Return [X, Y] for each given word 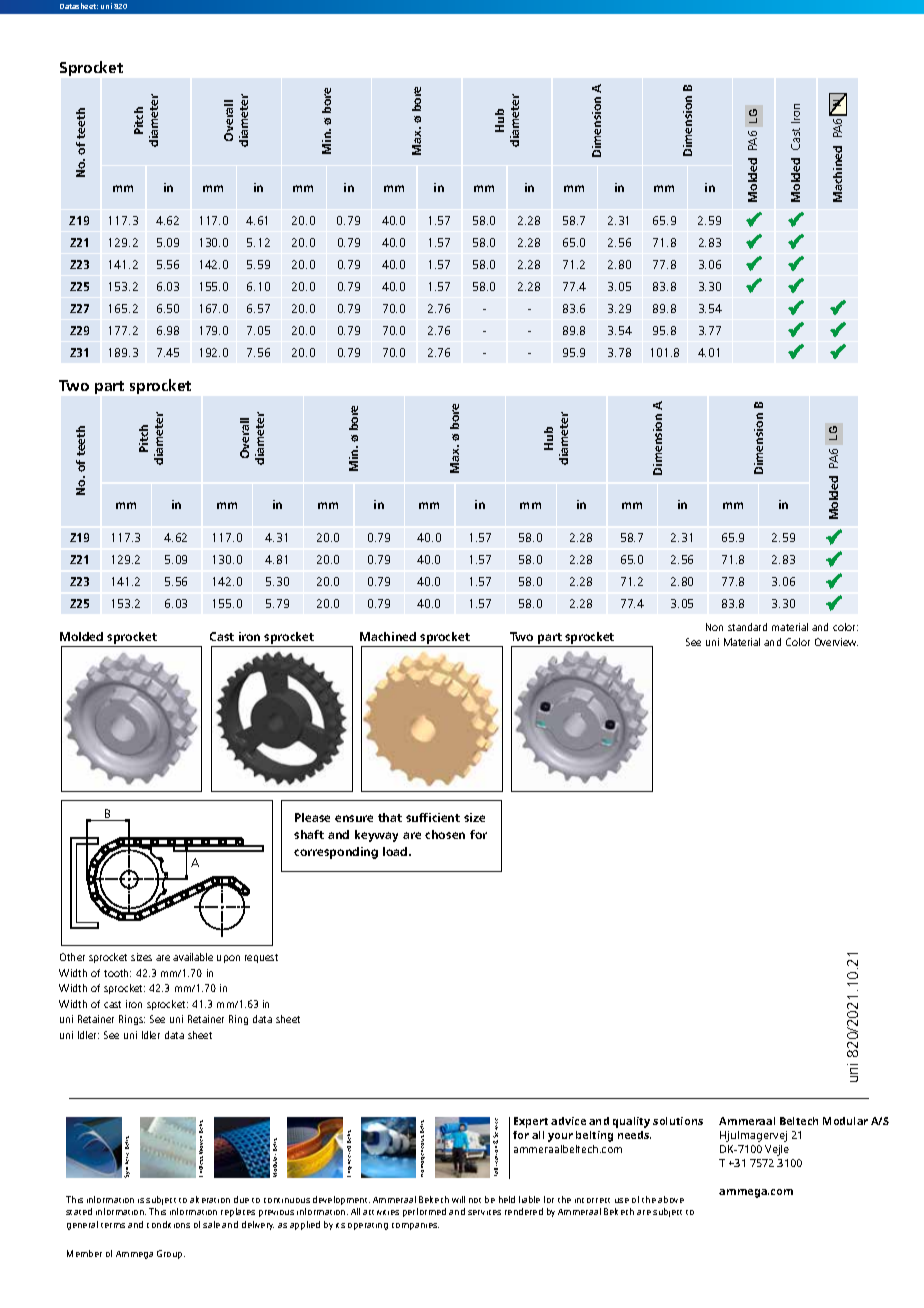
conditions [168, 1224]
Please [312, 817]
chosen [445, 834]
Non [714, 627]
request [261, 958]
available [193, 957]
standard [747, 627]
